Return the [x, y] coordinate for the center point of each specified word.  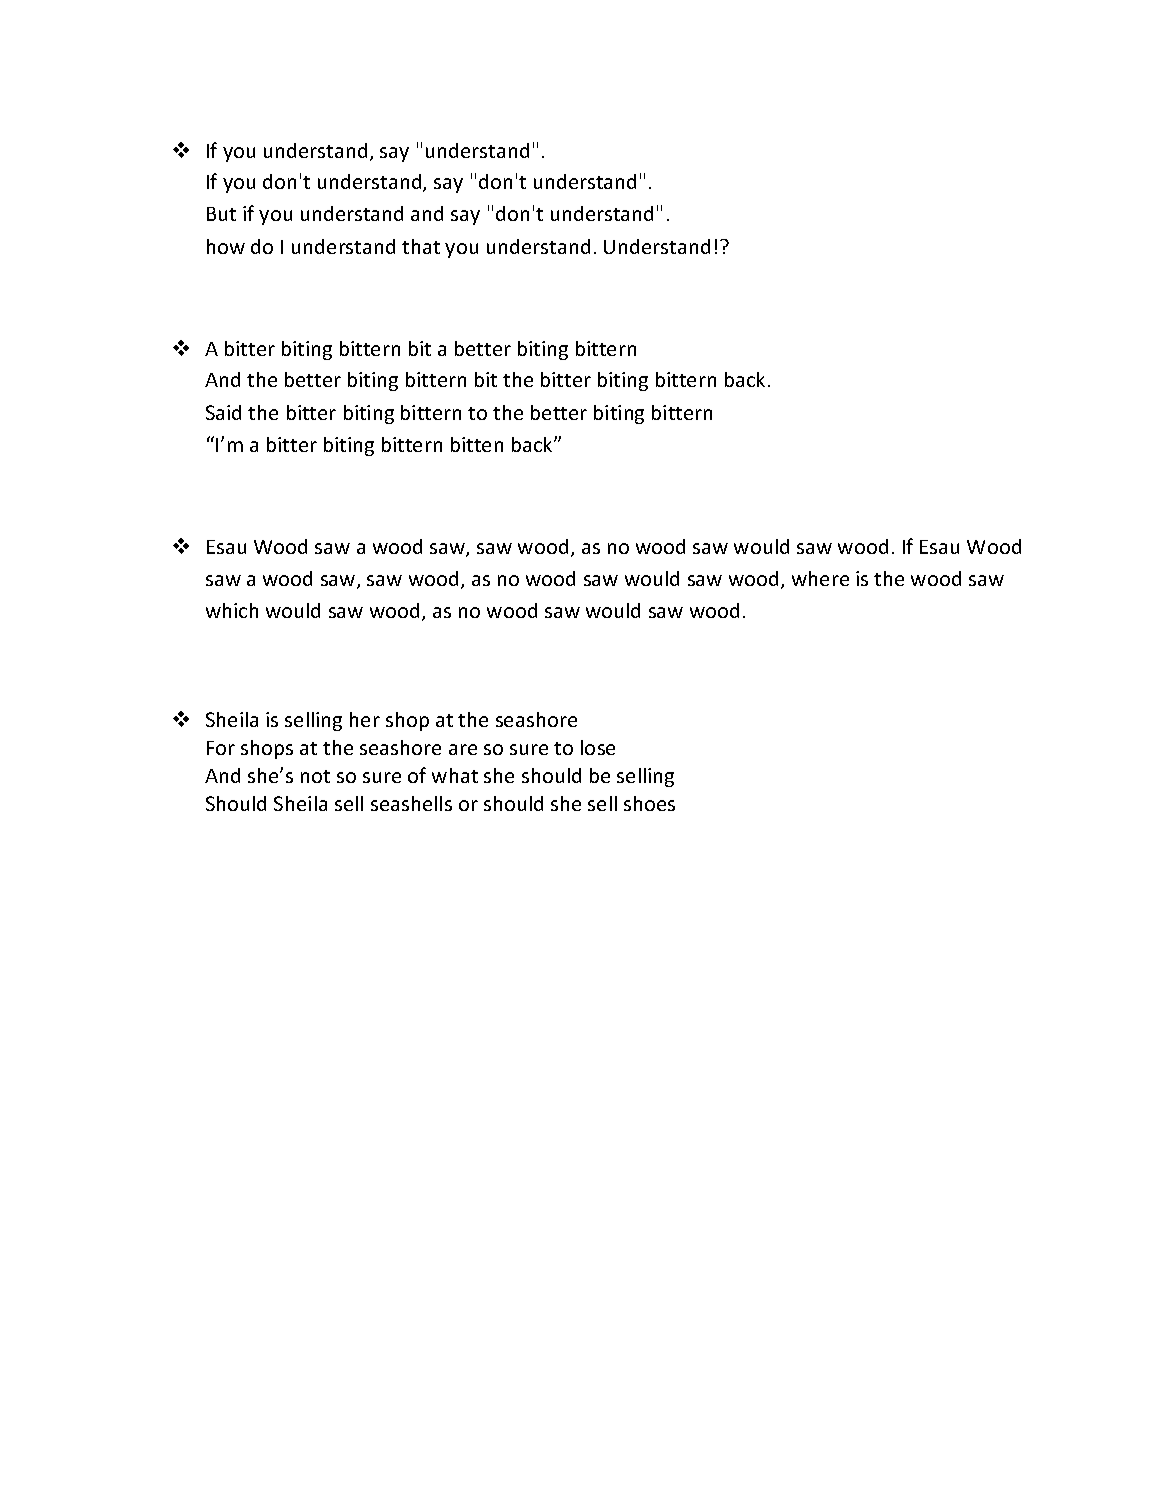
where [820, 578]
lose [598, 747]
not [315, 776]
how [226, 246]
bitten [477, 444]
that [421, 246]
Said [223, 412]
